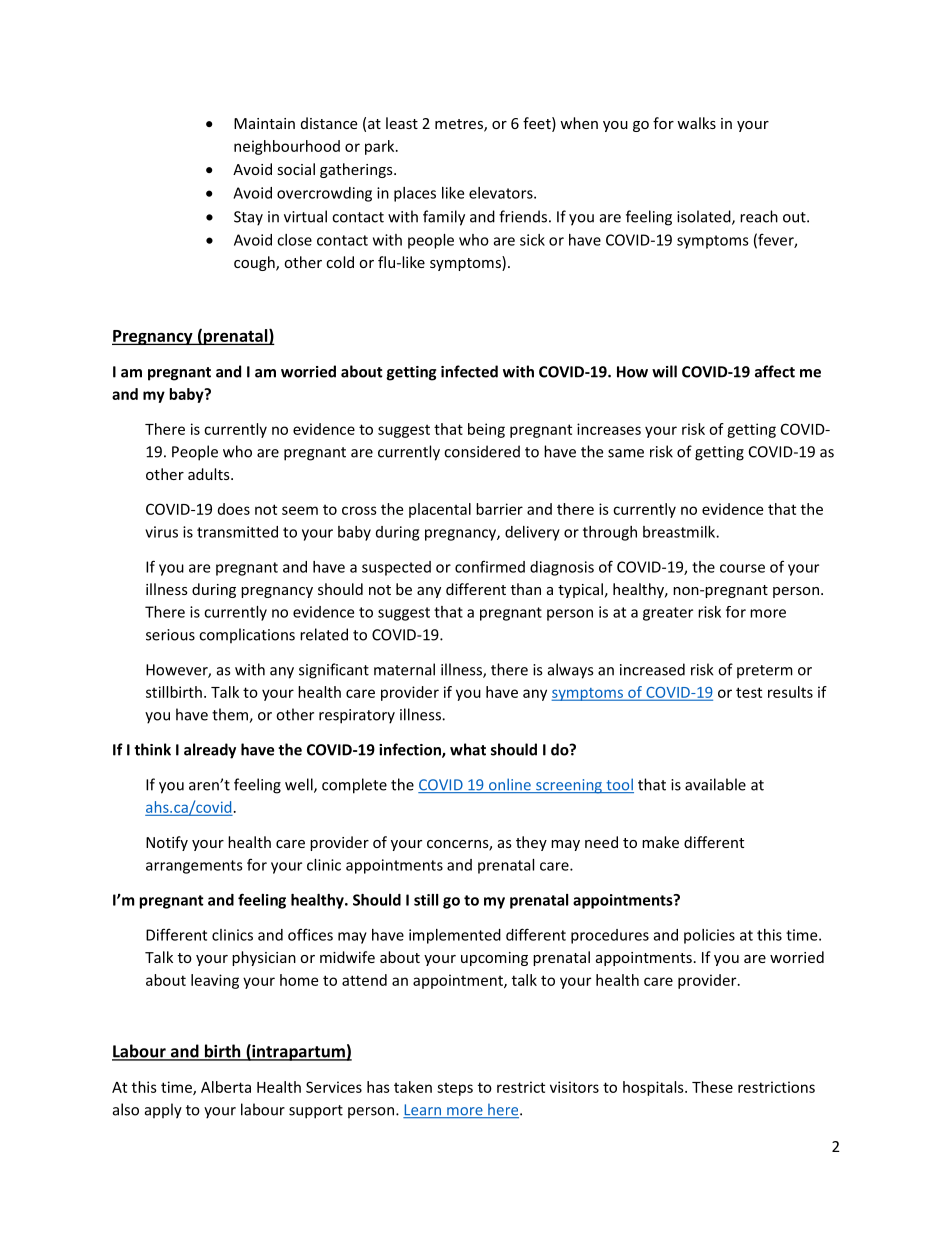  I want to click on metres, so click(460, 125).
